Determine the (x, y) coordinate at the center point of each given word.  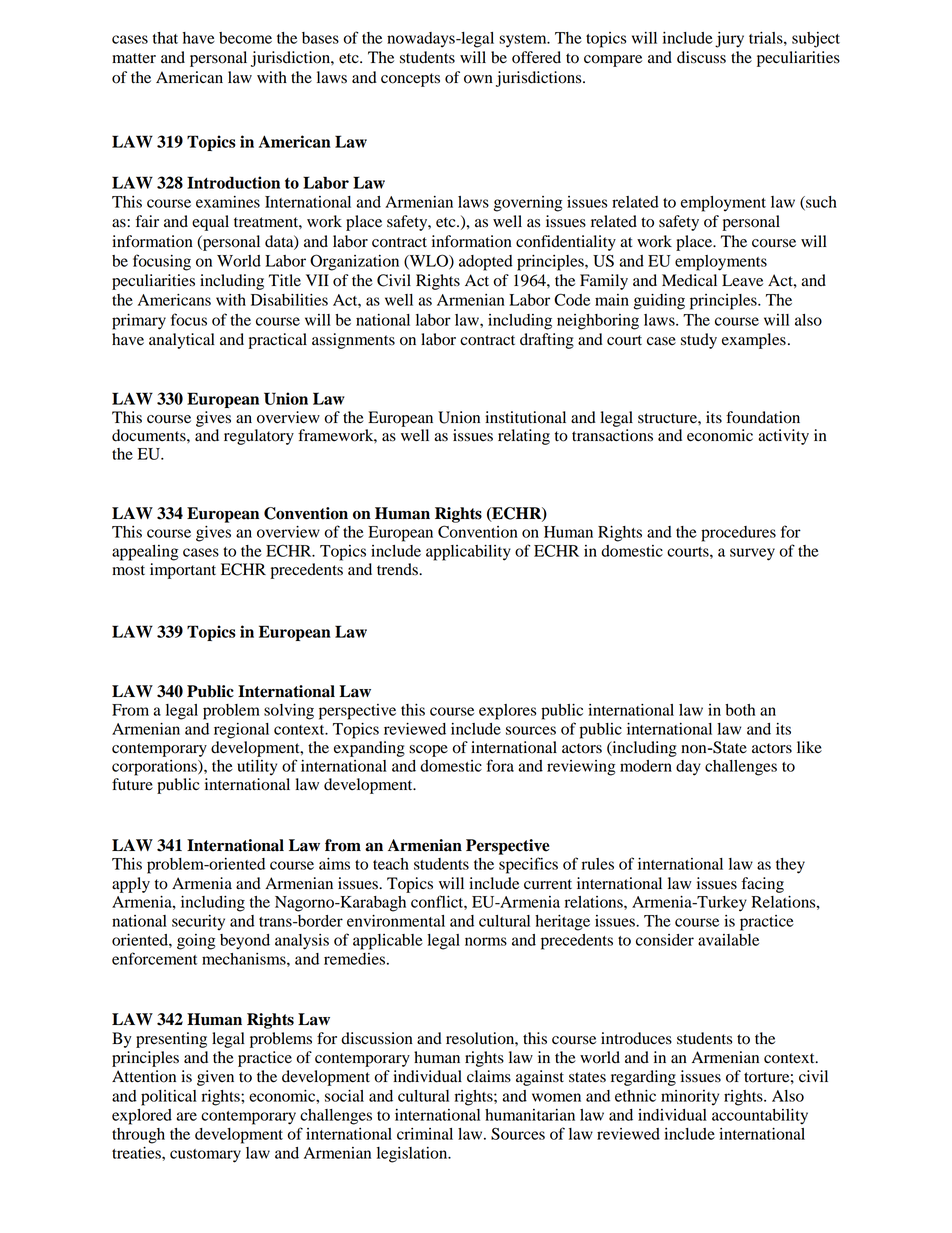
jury (729, 40)
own (478, 79)
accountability (760, 1117)
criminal (425, 1134)
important (183, 571)
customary (205, 1156)
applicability (468, 553)
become (245, 38)
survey (752, 554)
